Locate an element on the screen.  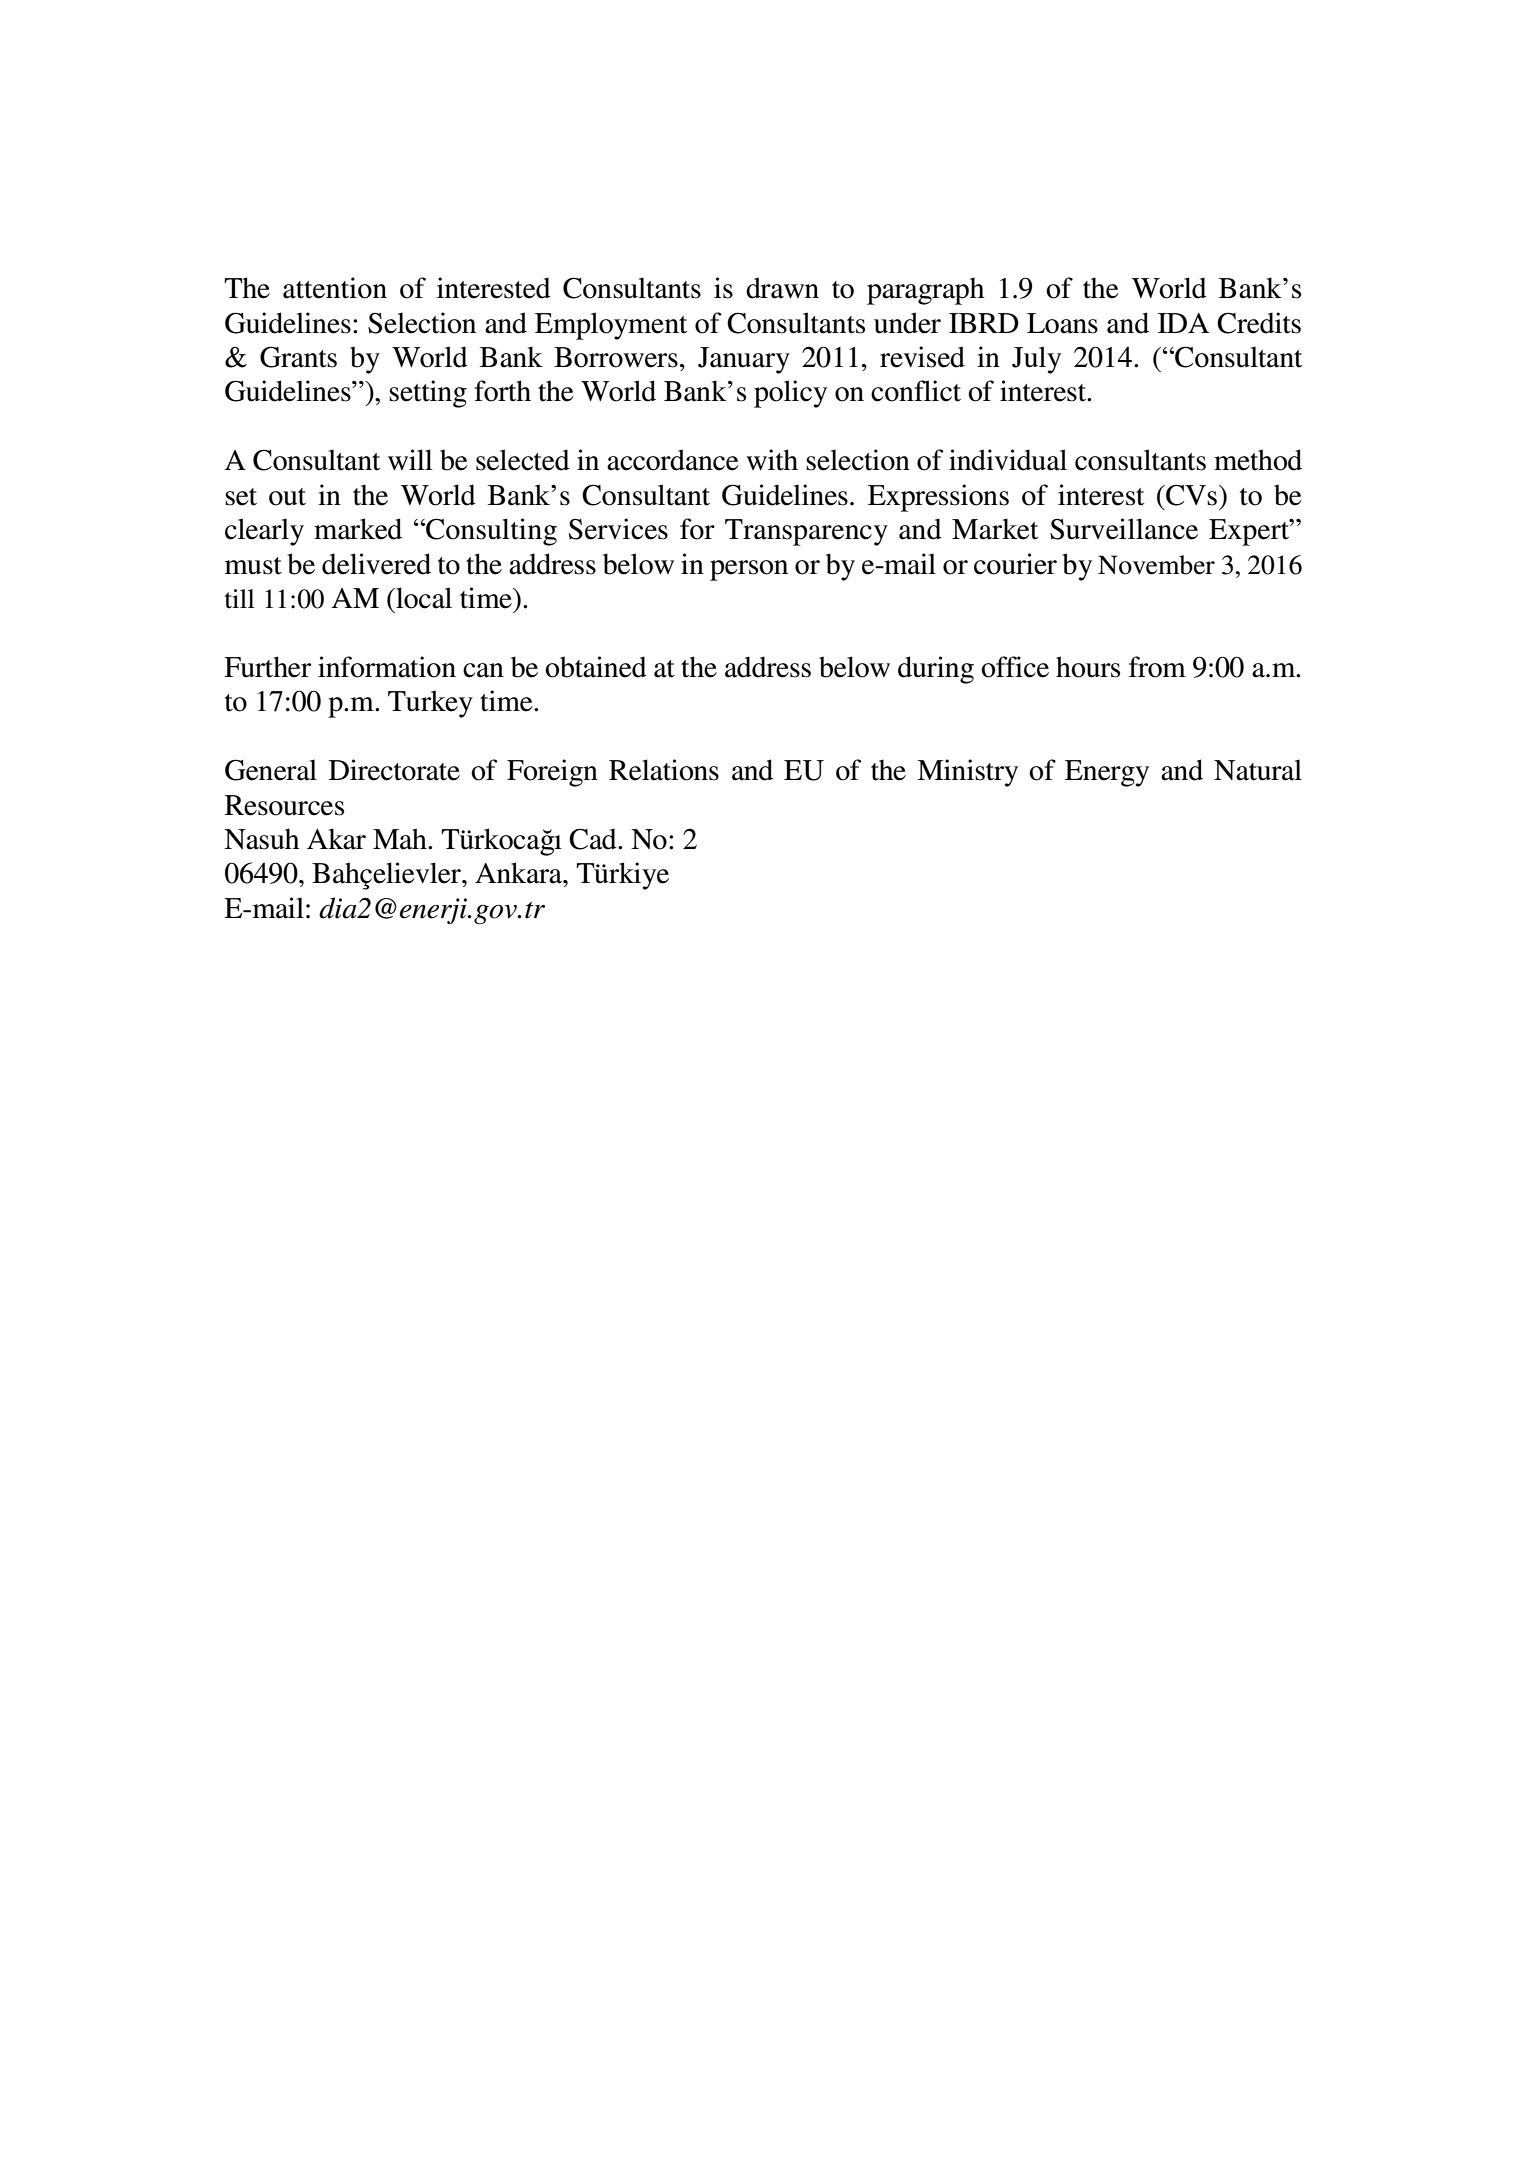
obtained is located at coordinates (596, 667).
